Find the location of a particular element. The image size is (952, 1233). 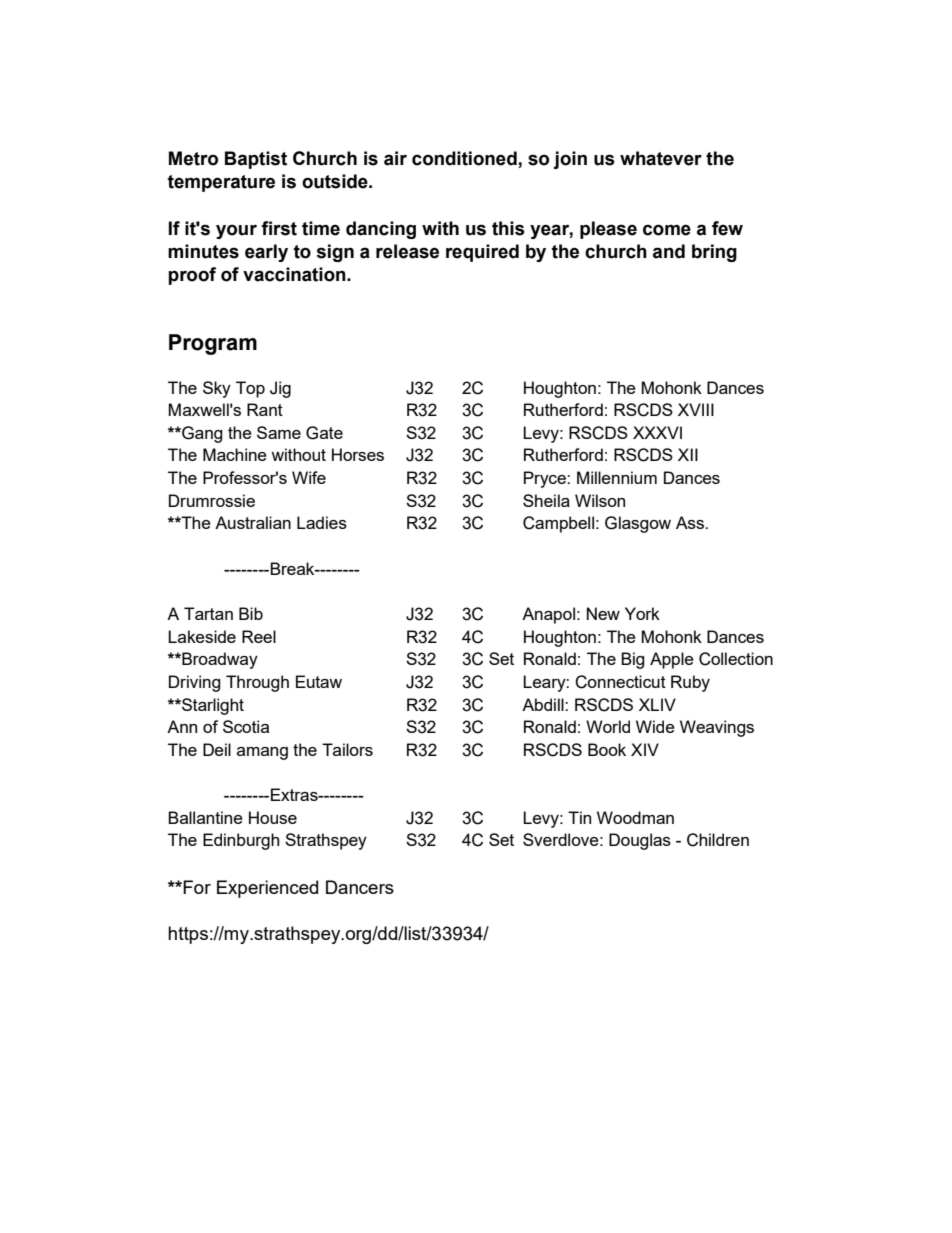

Experienced is located at coordinates (267, 889).
